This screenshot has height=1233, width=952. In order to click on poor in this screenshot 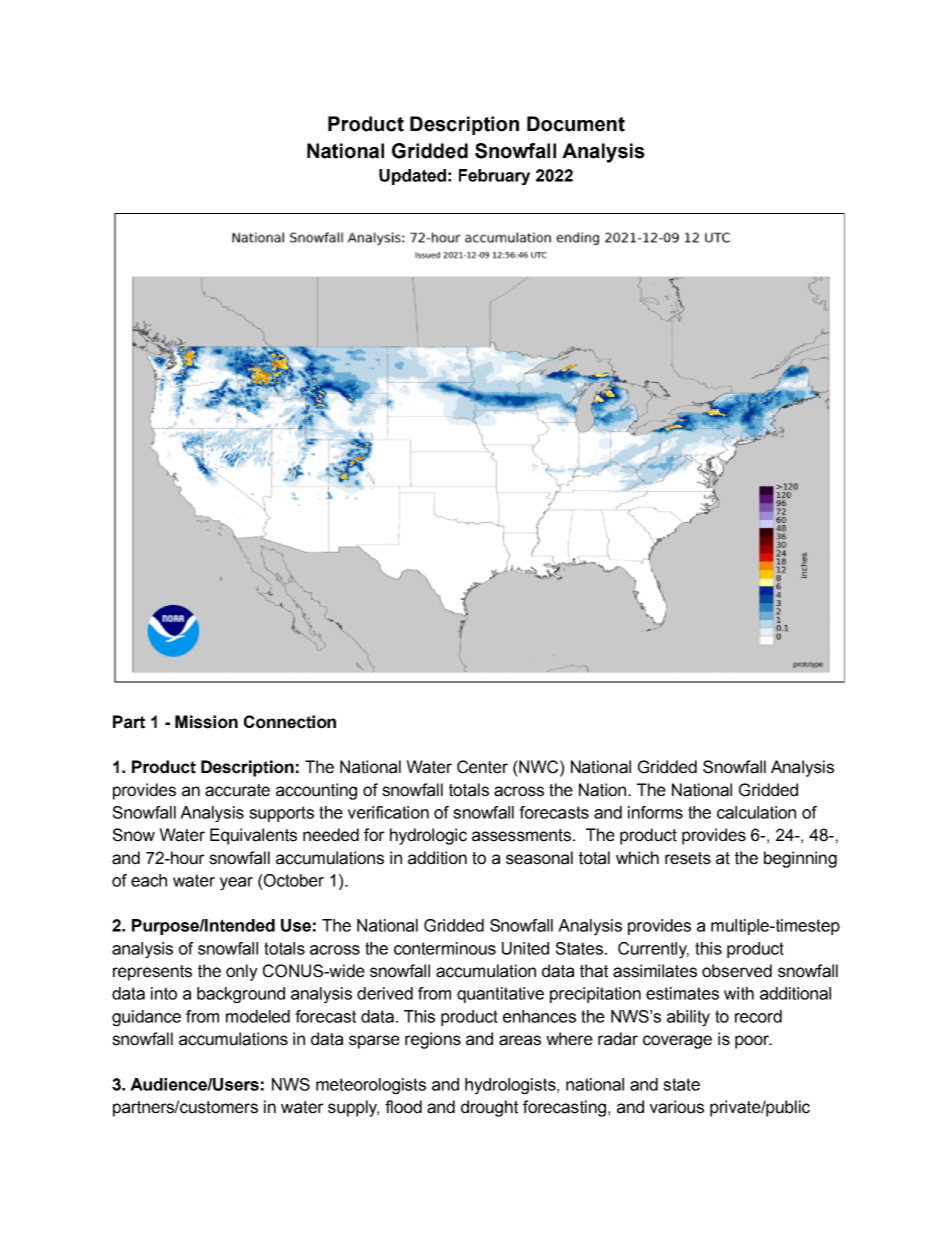, I will do `click(753, 1042)`.
